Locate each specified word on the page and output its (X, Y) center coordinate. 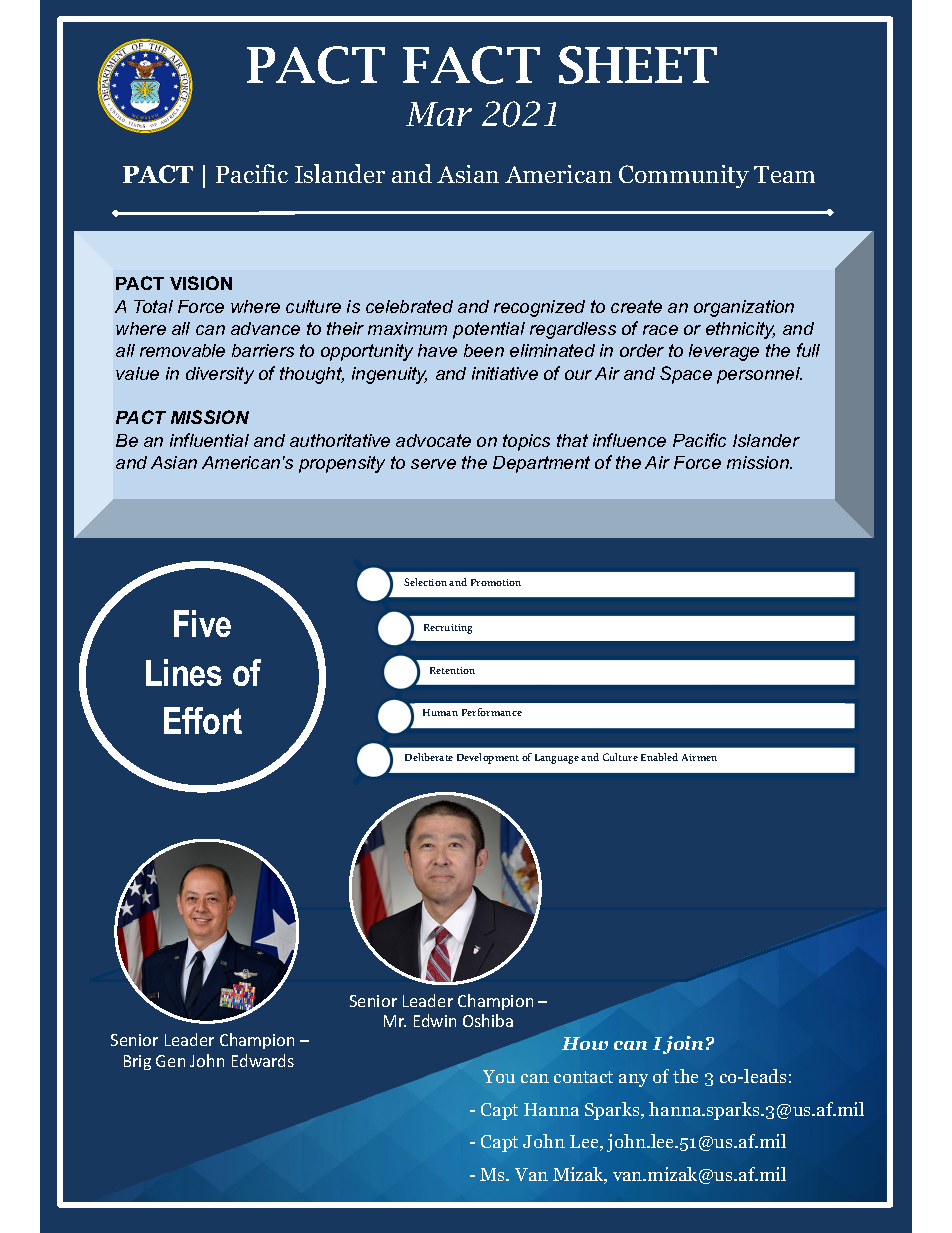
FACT (471, 65)
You (499, 1076)
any (633, 1080)
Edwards (263, 1060)
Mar (439, 114)
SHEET (638, 65)
